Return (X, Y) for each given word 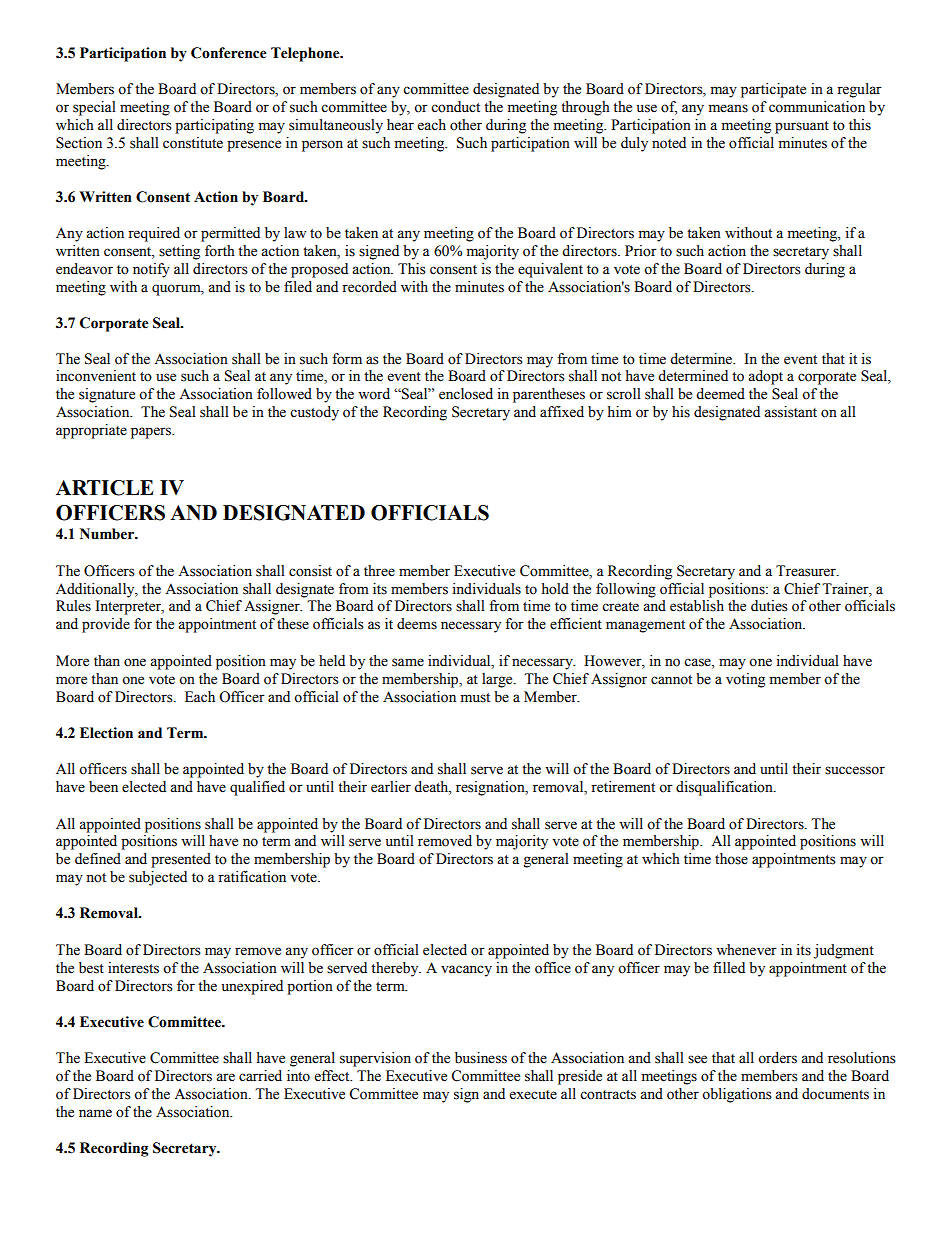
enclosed (466, 394)
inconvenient (96, 376)
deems (417, 624)
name (95, 1113)
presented (181, 860)
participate (773, 90)
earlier (391, 787)
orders (777, 1058)
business (481, 1058)
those (731, 859)
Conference (229, 53)
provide (106, 625)
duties (769, 606)
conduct (455, 107)
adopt (765, 377)
